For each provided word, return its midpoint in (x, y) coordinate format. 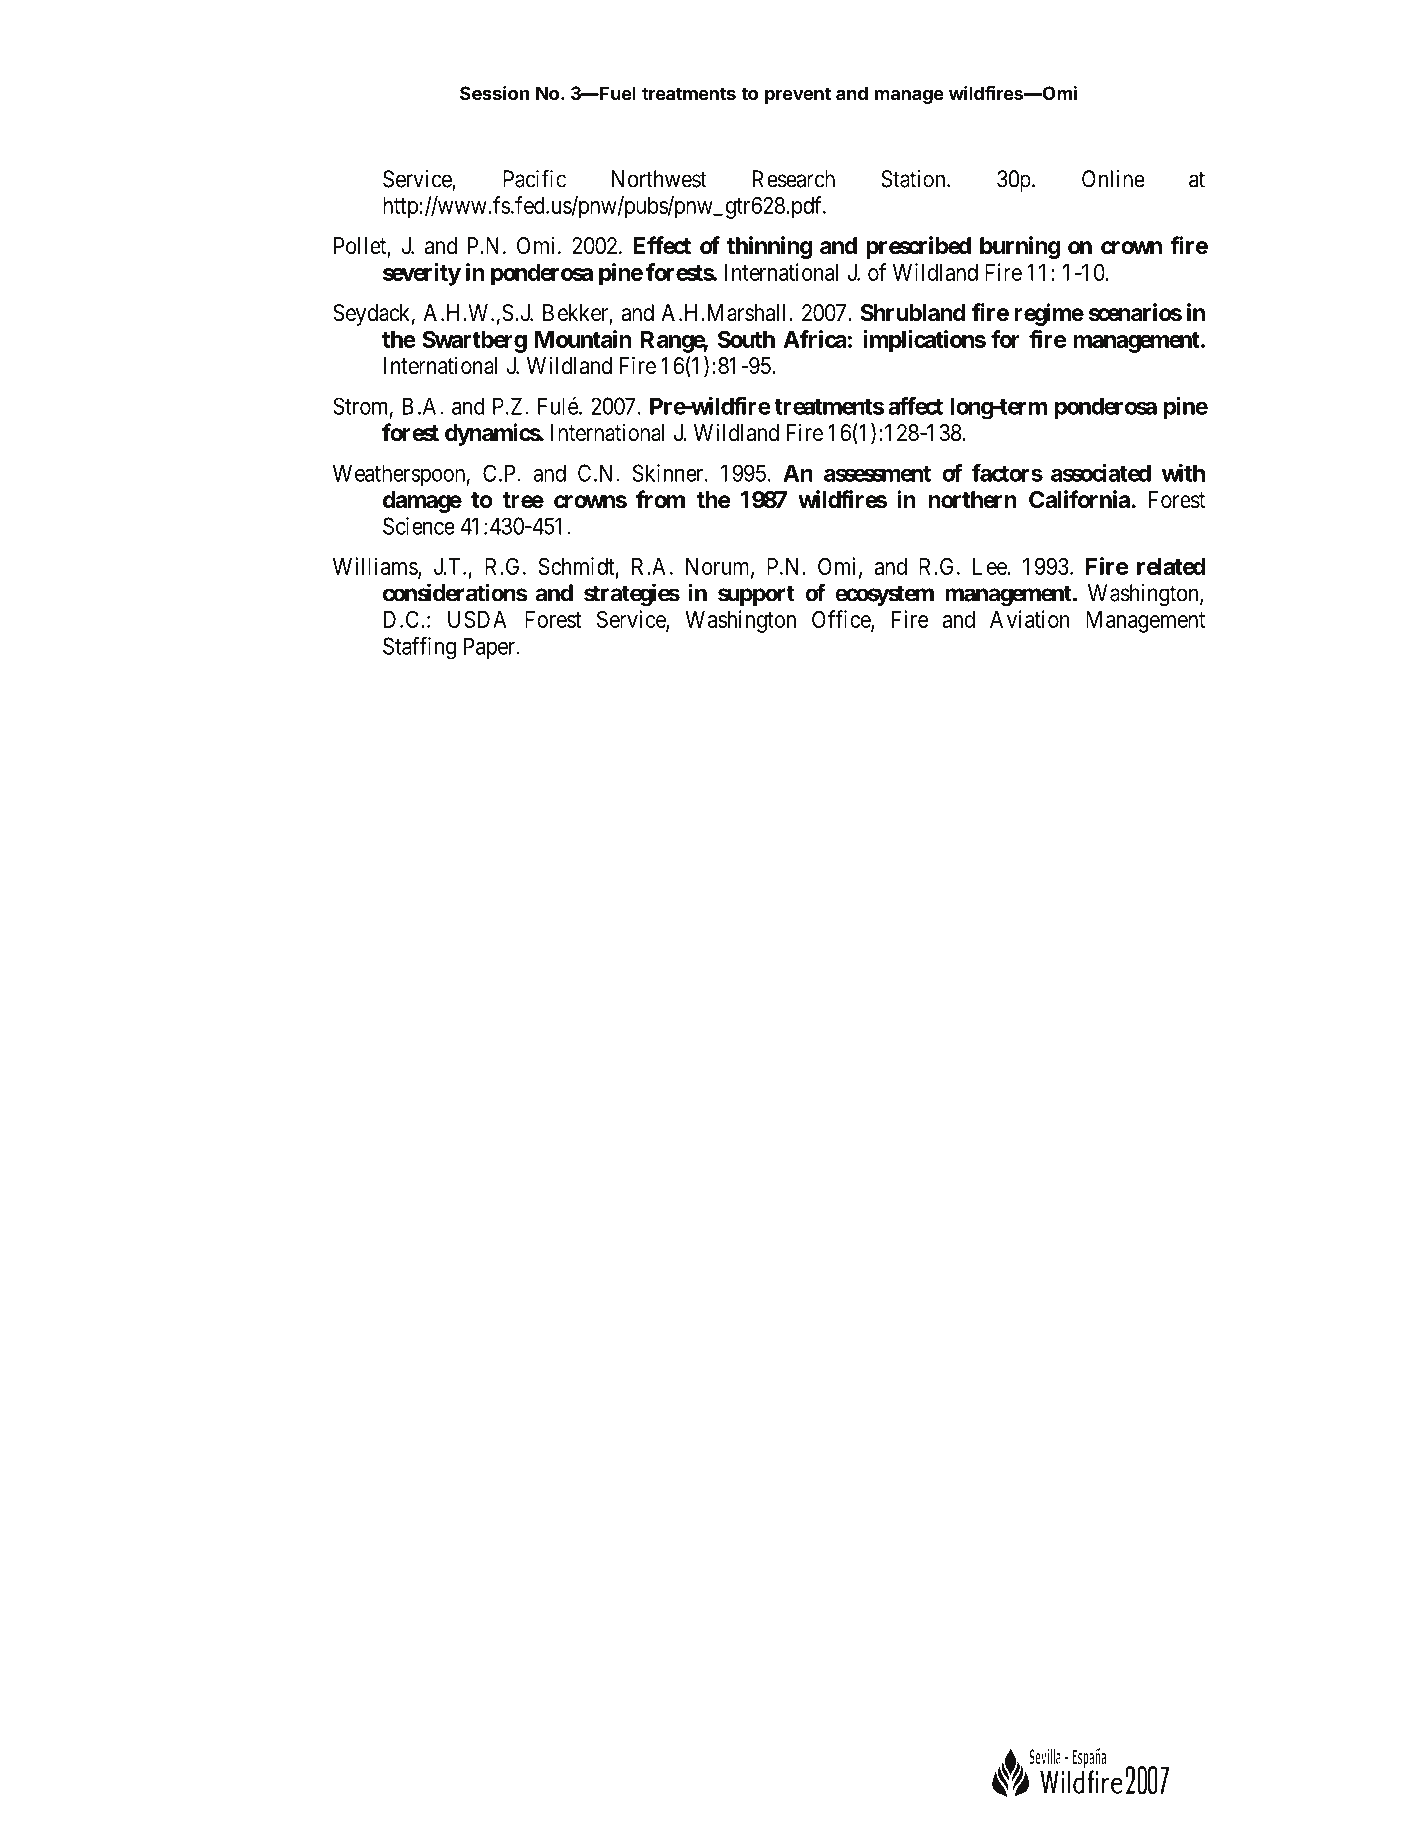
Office (842, 620)
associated (1101, 473)
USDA (477, 619)
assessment (877, 474)
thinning (769, 247)
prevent (798, 95)
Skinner (669, 473)
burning (1020, 247)
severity (422, 274)
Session (494, 93)
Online (1113, 179)
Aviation (1030, 619)
